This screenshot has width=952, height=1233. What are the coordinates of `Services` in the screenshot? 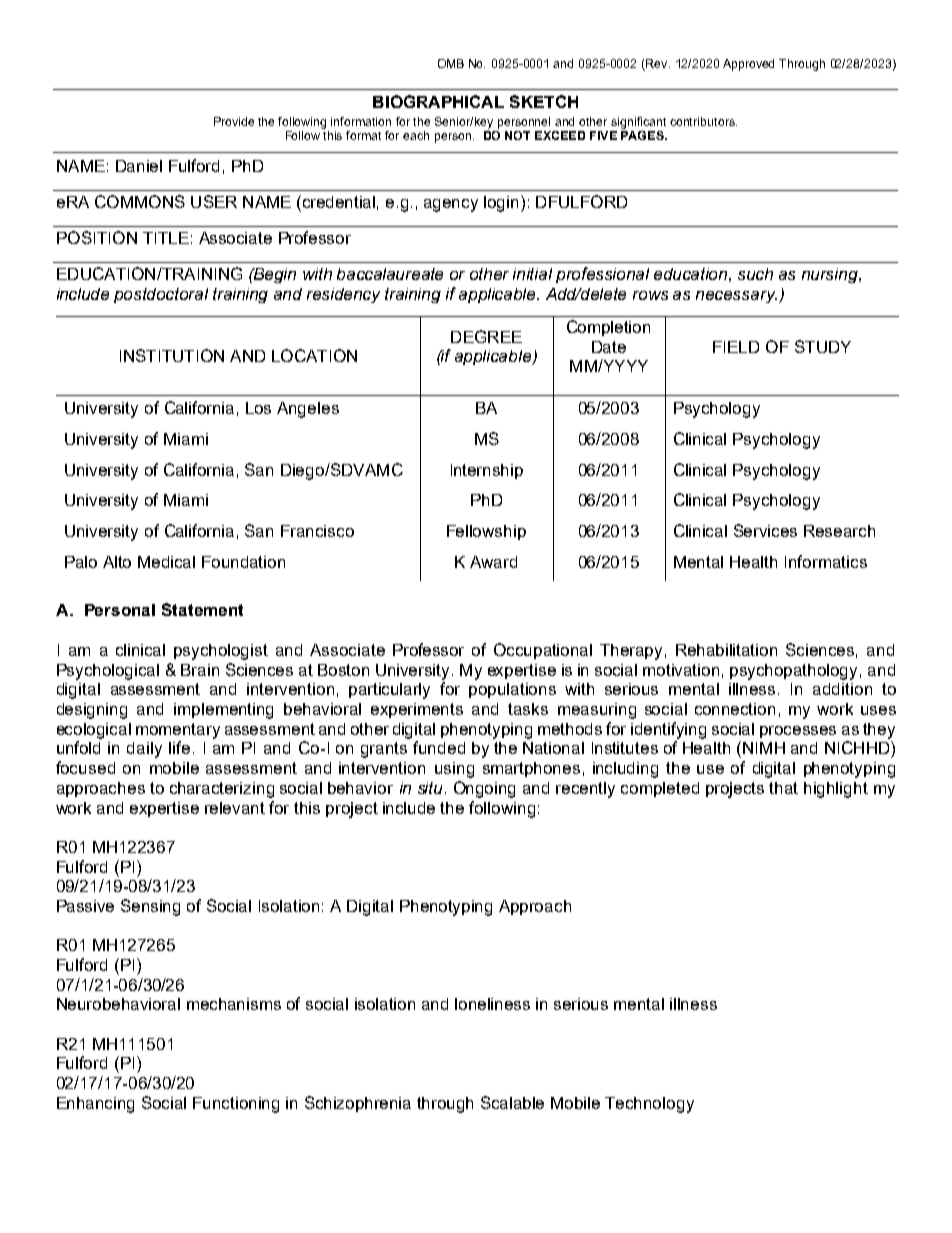 It's located at (765, 530).
